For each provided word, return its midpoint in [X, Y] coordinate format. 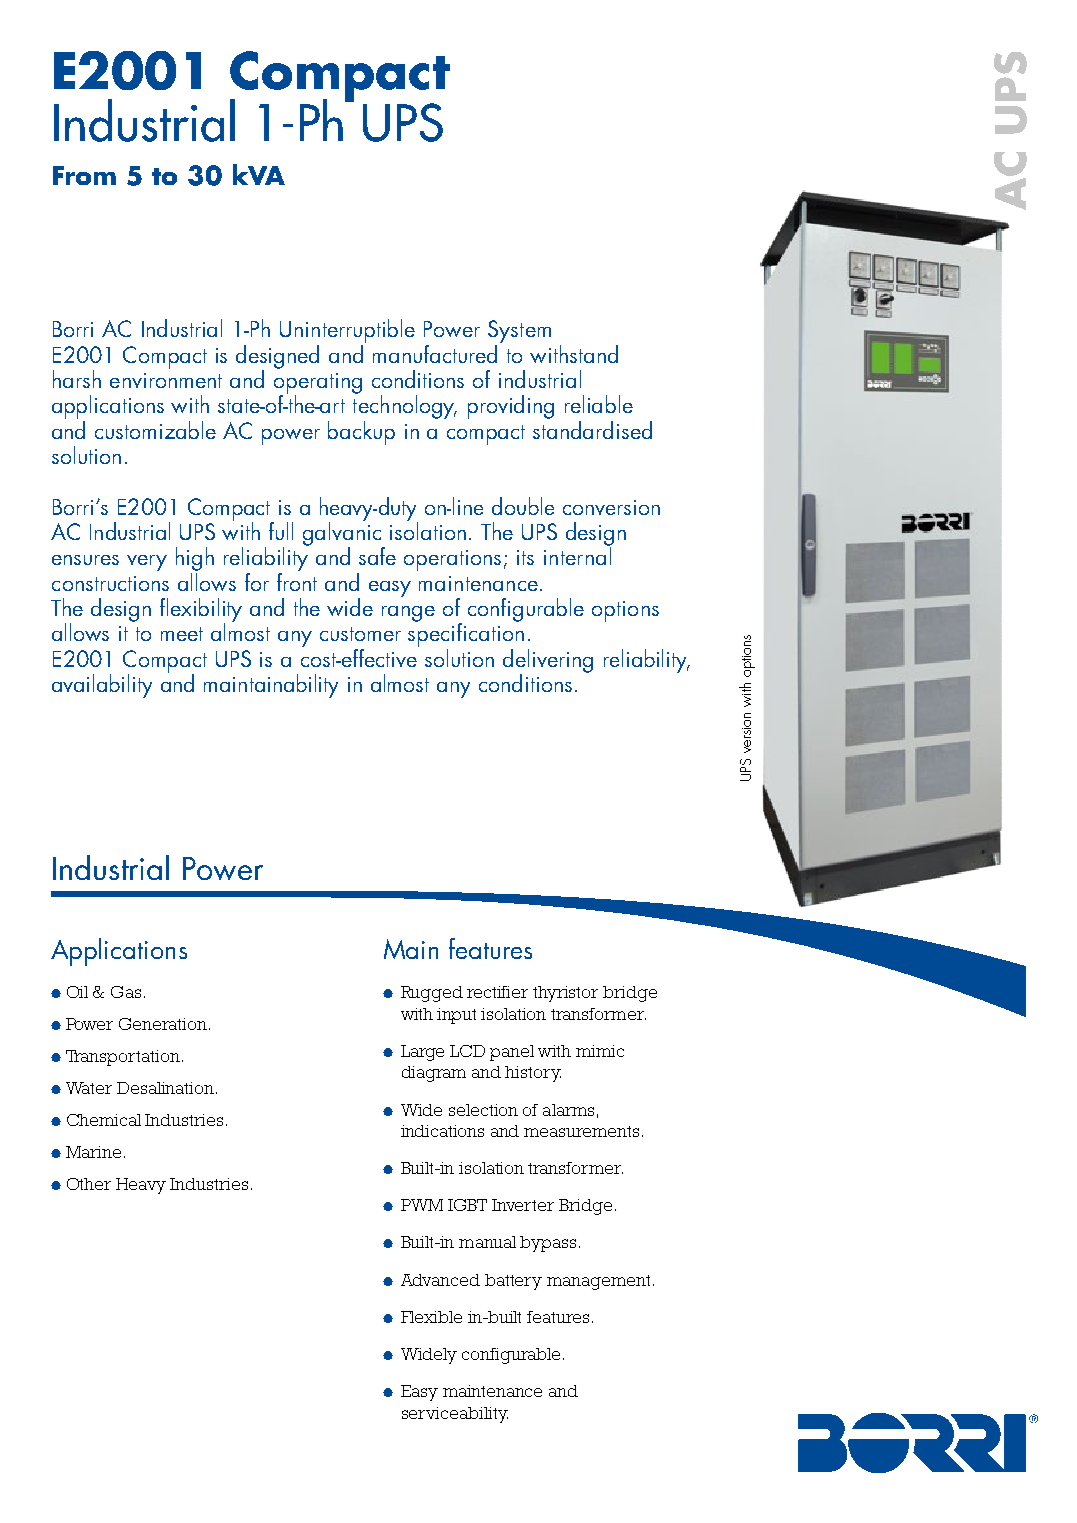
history [533, 1074]
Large [422, 1053]
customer [360, 634]
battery [513, 1282]
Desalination [165, 1088]
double [523, 506]
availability [102, 686]
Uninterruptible [347, 332]
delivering [548, 662]
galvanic [343, 534]
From [84, 175]
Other [89, 1184]
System [519, 333]
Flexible [431, 1317]
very [147, 563]
